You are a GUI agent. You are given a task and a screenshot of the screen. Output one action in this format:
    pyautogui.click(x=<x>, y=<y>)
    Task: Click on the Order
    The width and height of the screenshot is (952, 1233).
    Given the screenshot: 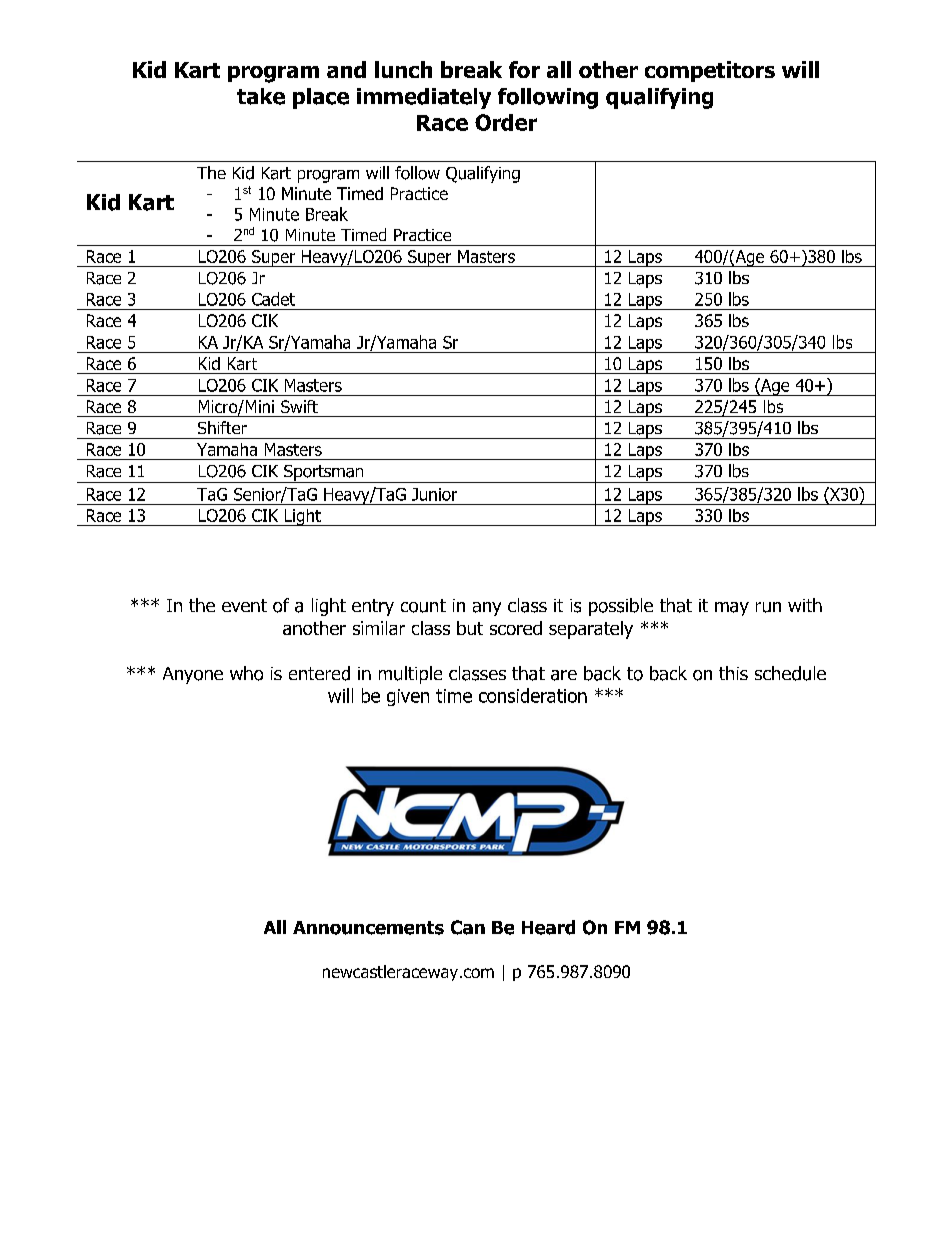 What is the action you would take?
    pyautogui.click(x=506, y=122)
